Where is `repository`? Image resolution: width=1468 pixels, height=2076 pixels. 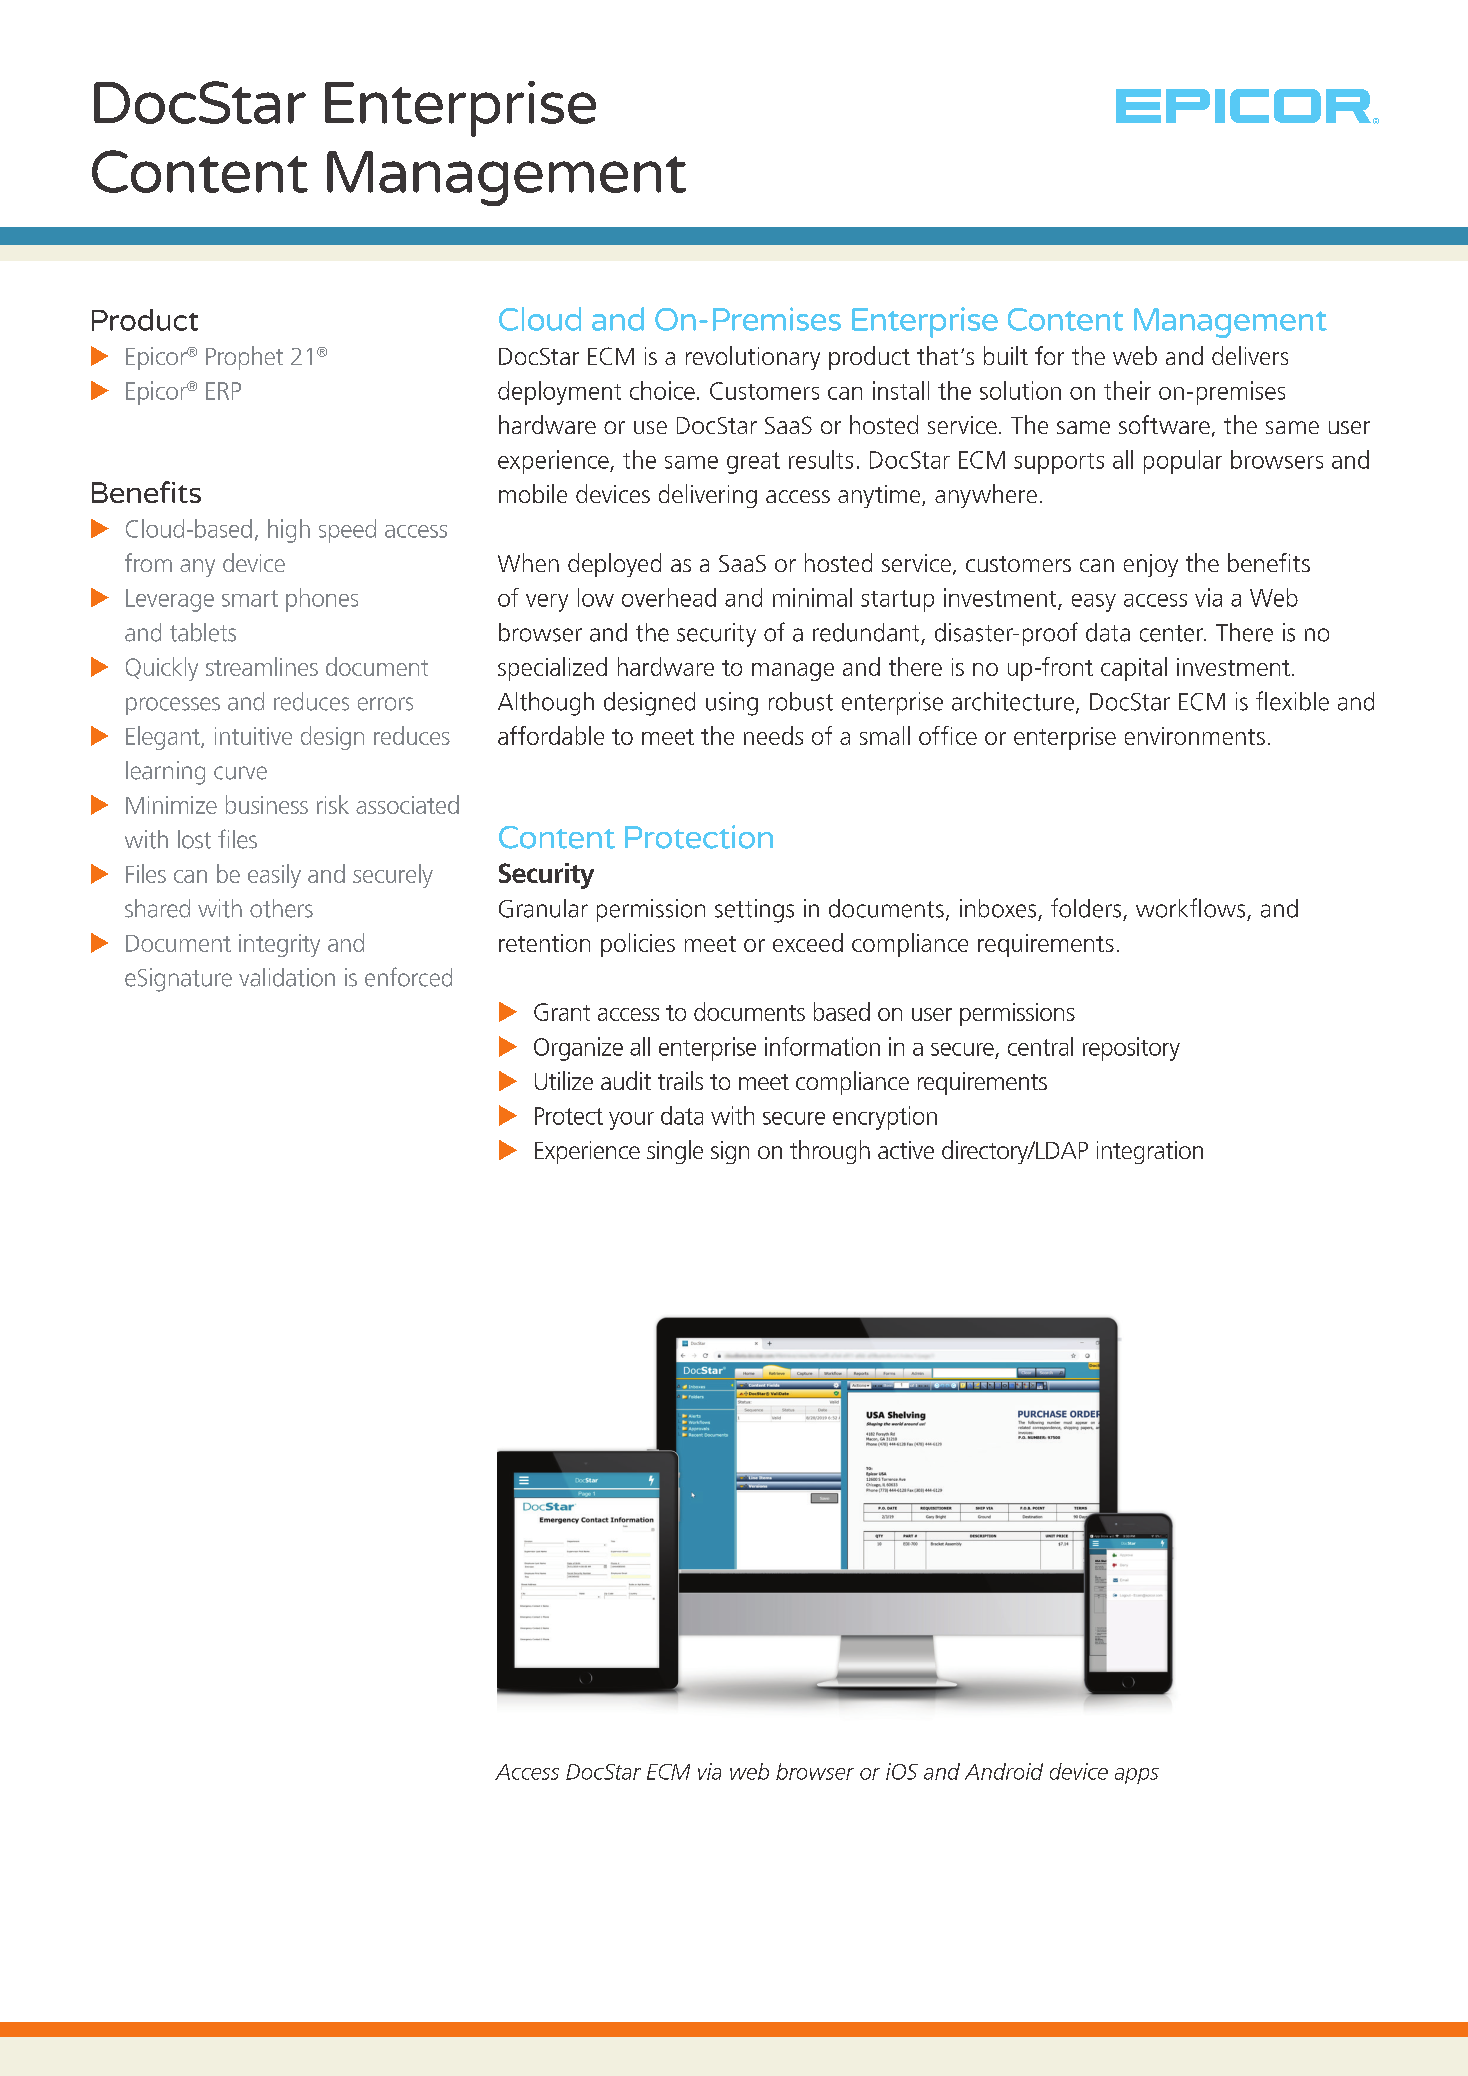 repository is located at coordinates (1131, 1049).
